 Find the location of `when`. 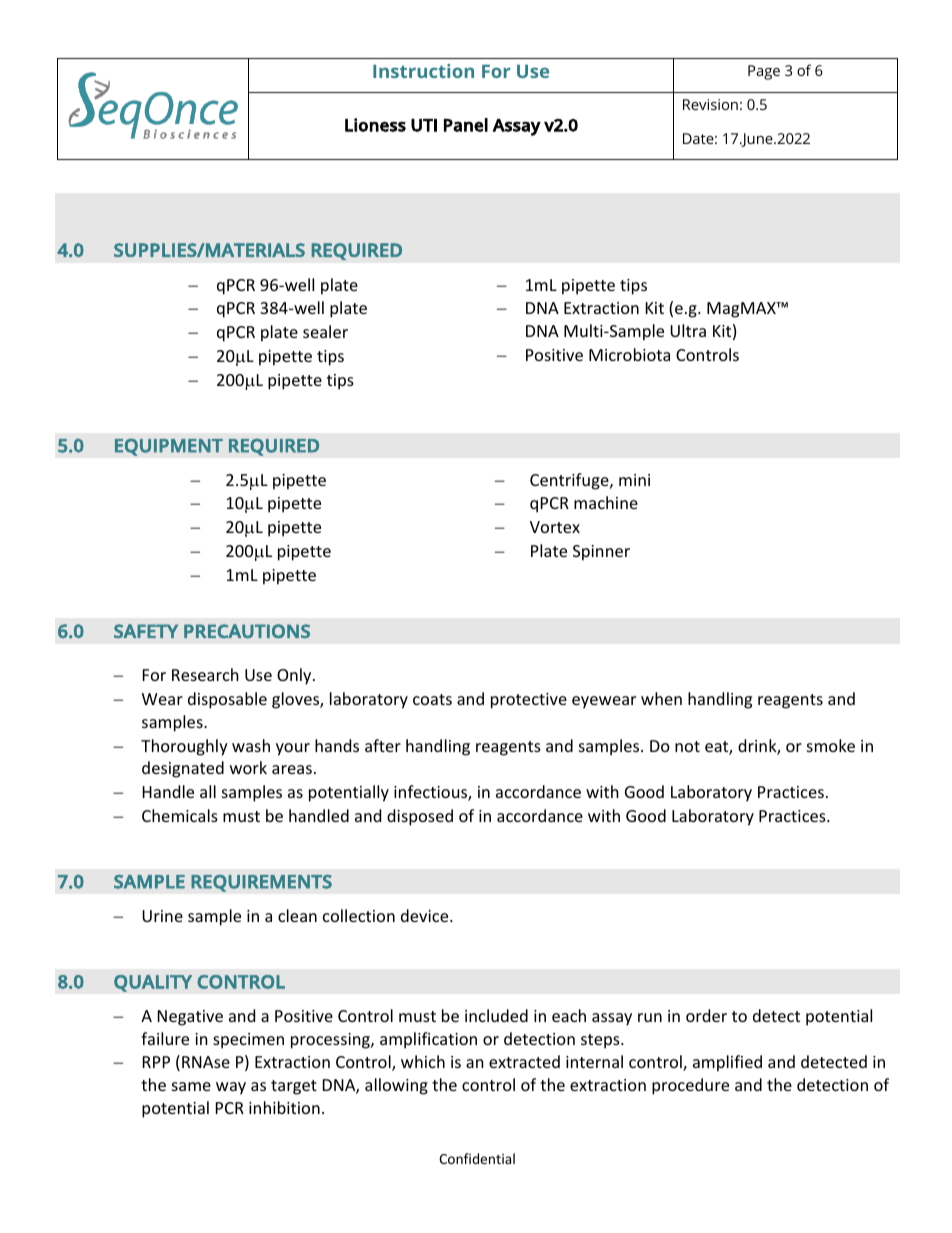

when is located at coordinates (661, 698).
